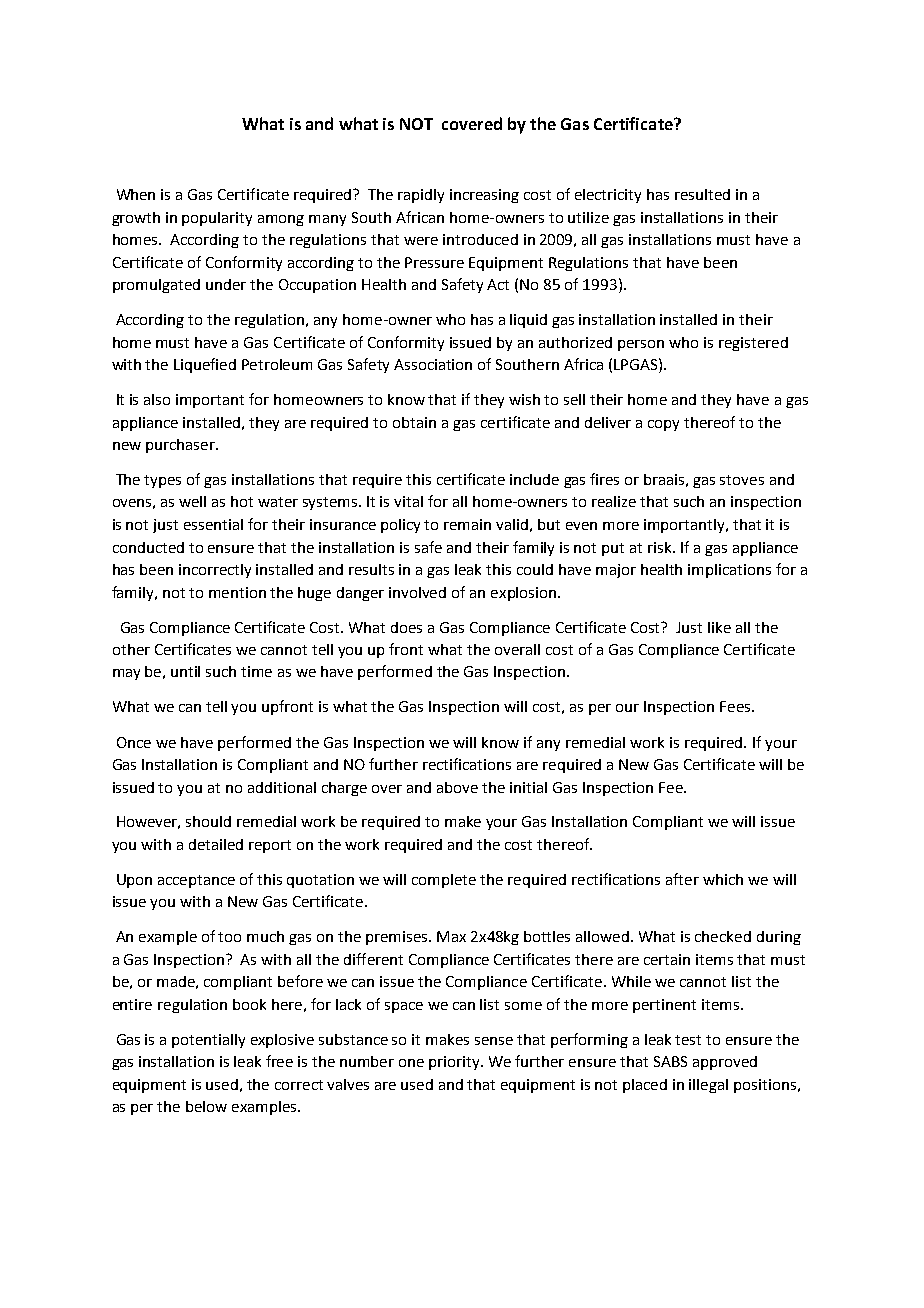 The image size is (924, 1308). I want to click on below, so click(206, 1106).
